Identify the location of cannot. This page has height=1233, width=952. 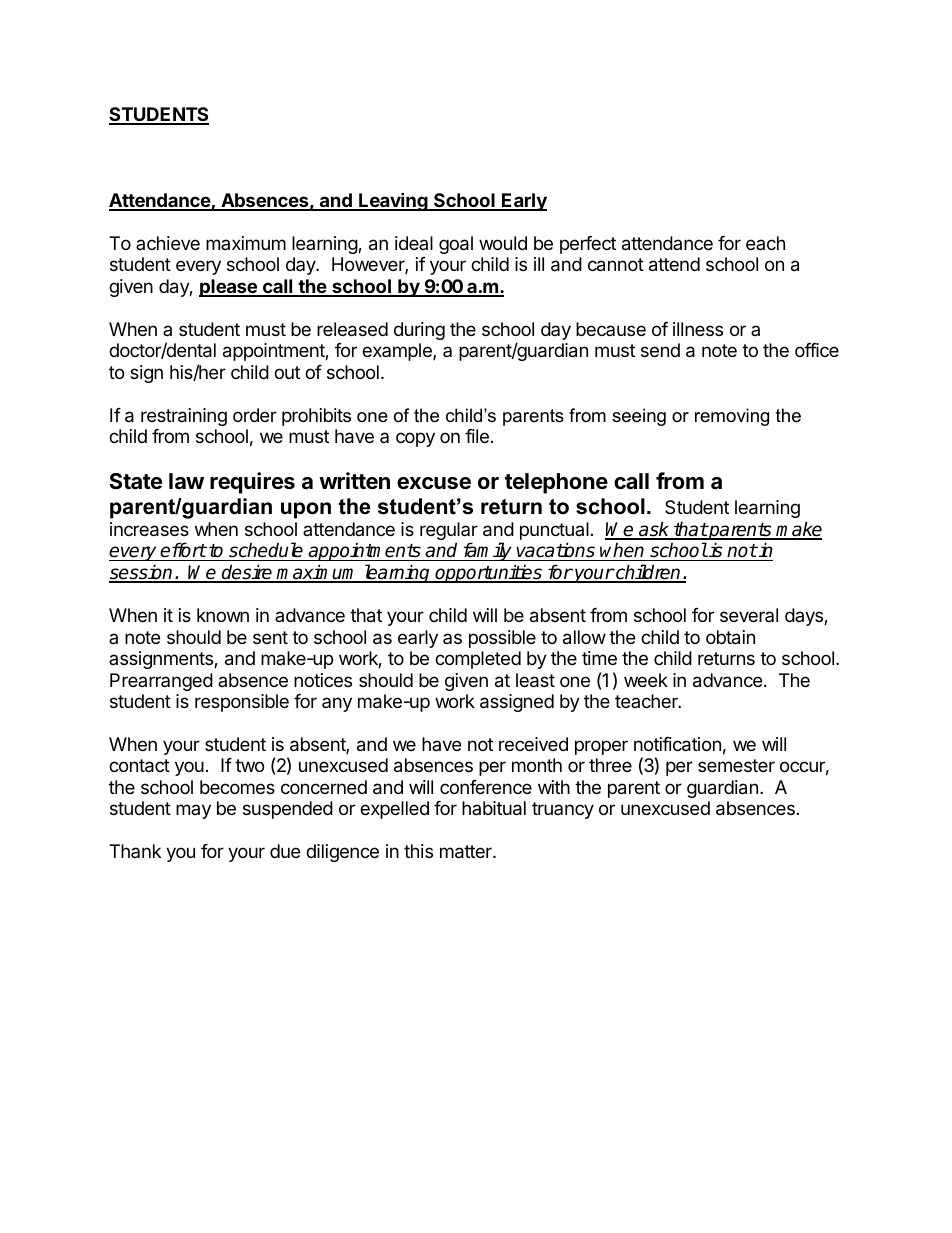
(616, 265).
